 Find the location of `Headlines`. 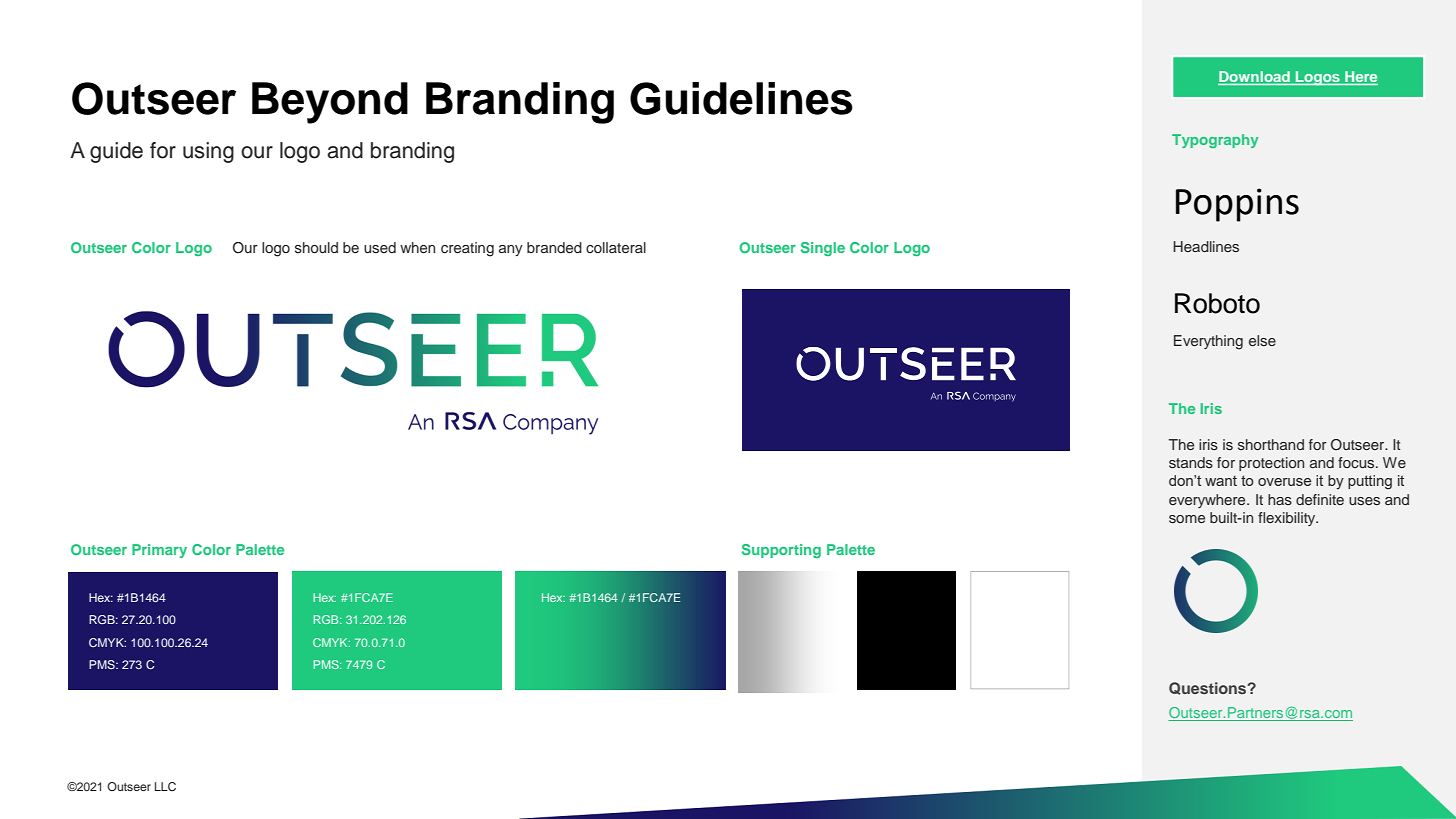

Headlines is located at coordinates (1206, 246).
